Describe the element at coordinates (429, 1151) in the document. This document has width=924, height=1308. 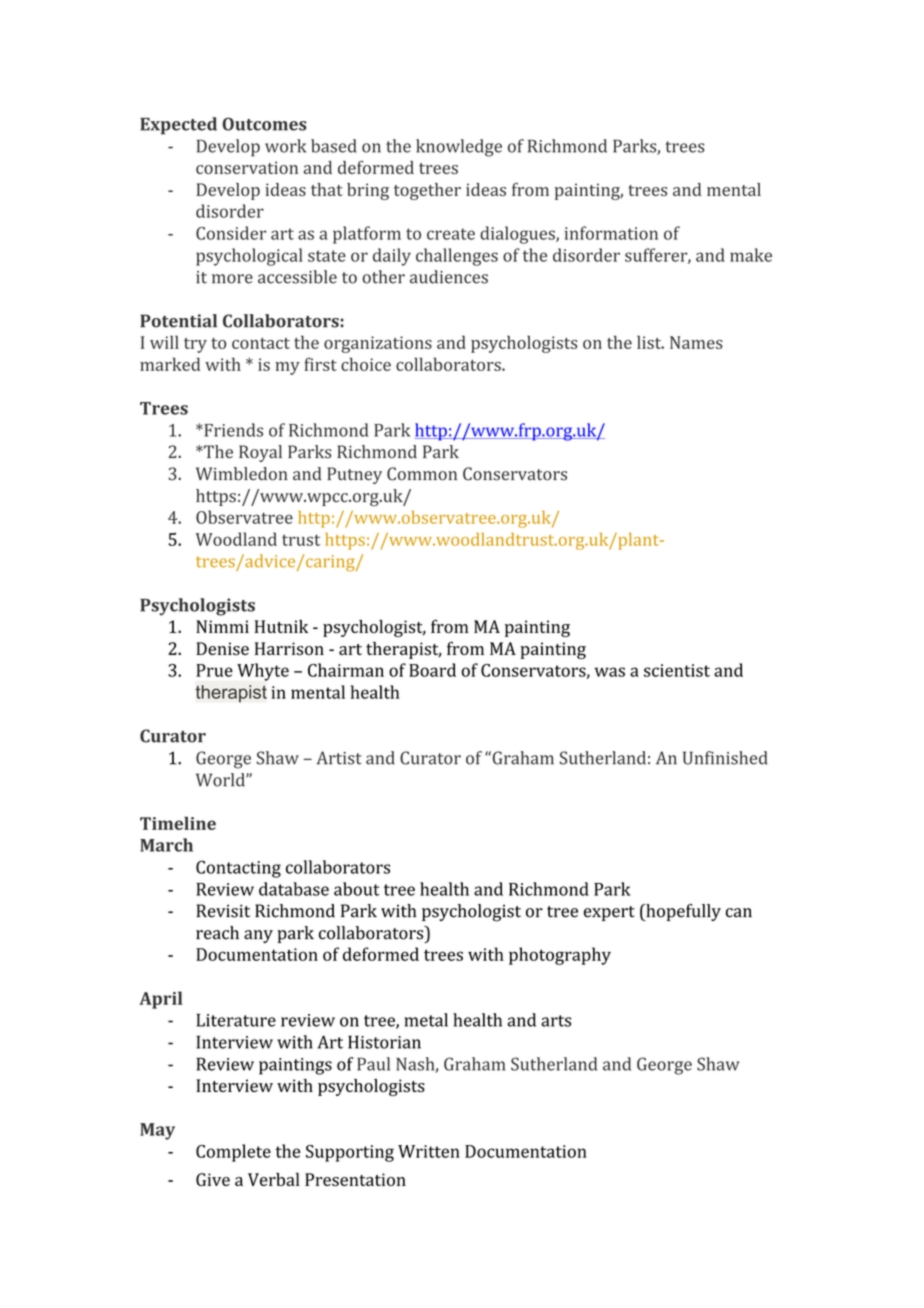
I see `Written` at that location.
